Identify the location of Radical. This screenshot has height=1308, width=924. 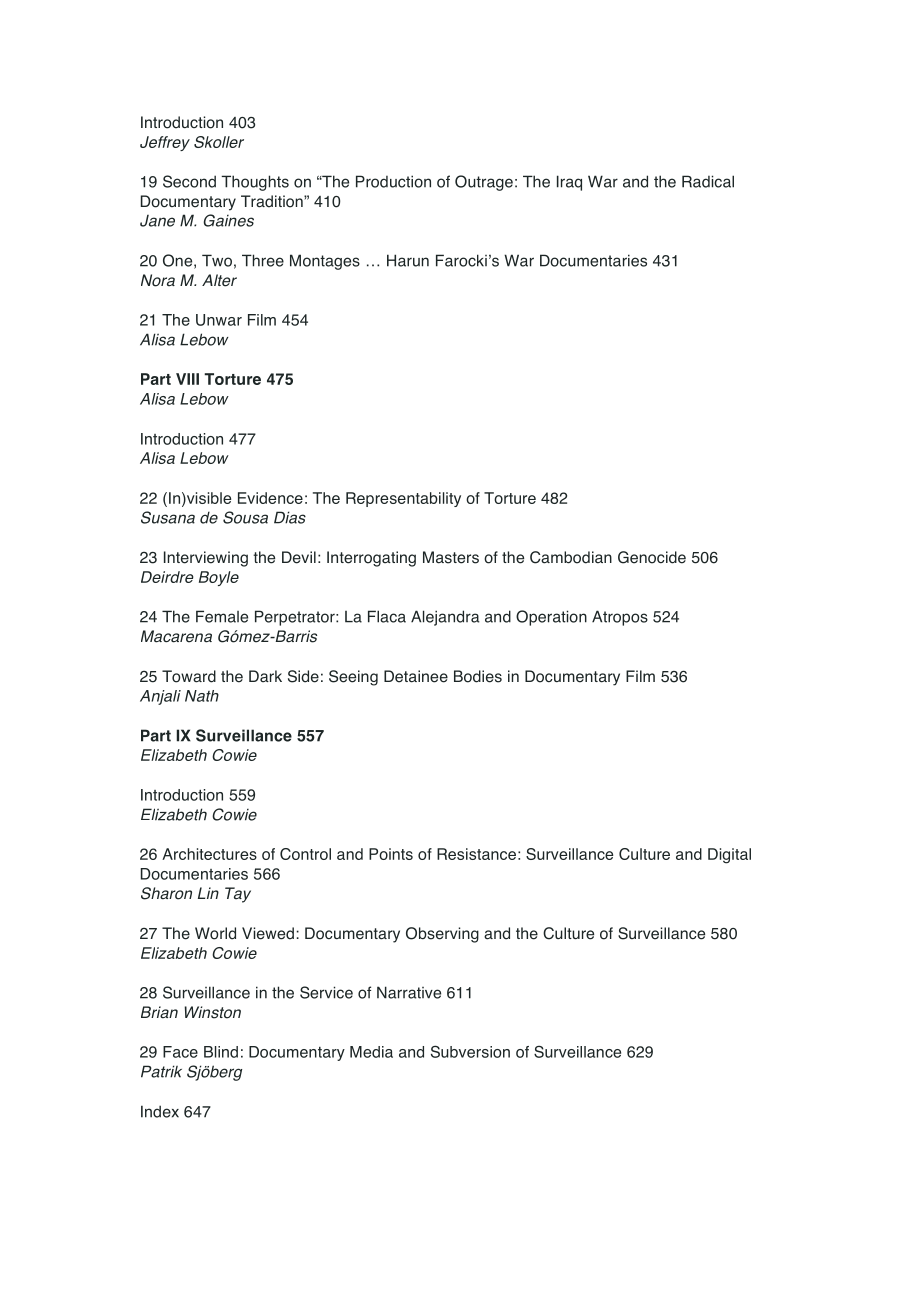
(708, 181).
